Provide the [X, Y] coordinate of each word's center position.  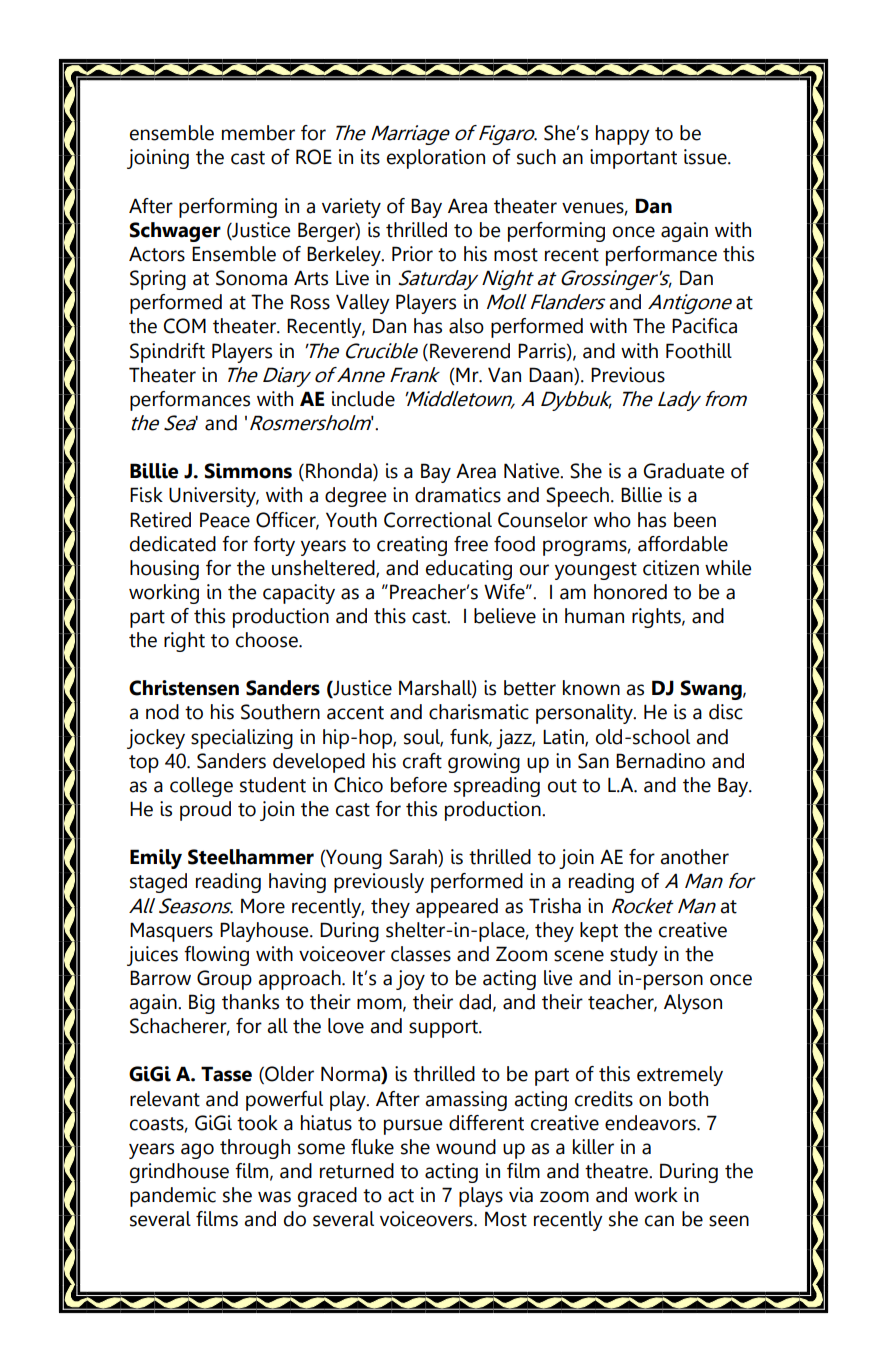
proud [205, 811]
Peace [225, 520]
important [633, 159]
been [695, 520]
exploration [436, 159]
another [694, 857]
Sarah [414, 858]
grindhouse [179, 1173]
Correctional [438, 520]
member [258, 133]
